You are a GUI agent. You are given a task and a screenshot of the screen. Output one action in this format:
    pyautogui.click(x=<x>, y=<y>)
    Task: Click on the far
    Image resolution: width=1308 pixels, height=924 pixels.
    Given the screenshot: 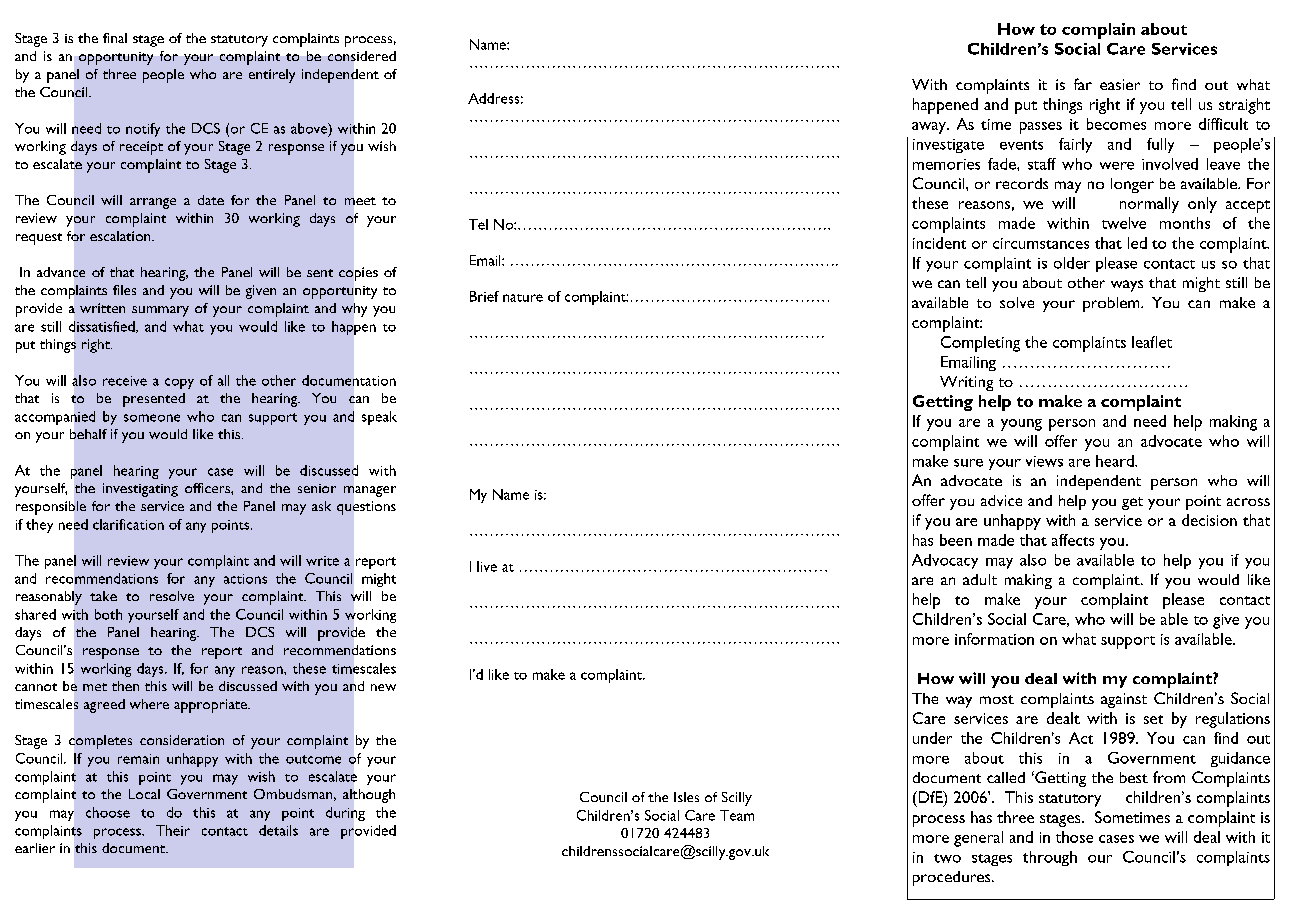 What is the action you would take?
    pyautogui.click(x=1083, y=84)
